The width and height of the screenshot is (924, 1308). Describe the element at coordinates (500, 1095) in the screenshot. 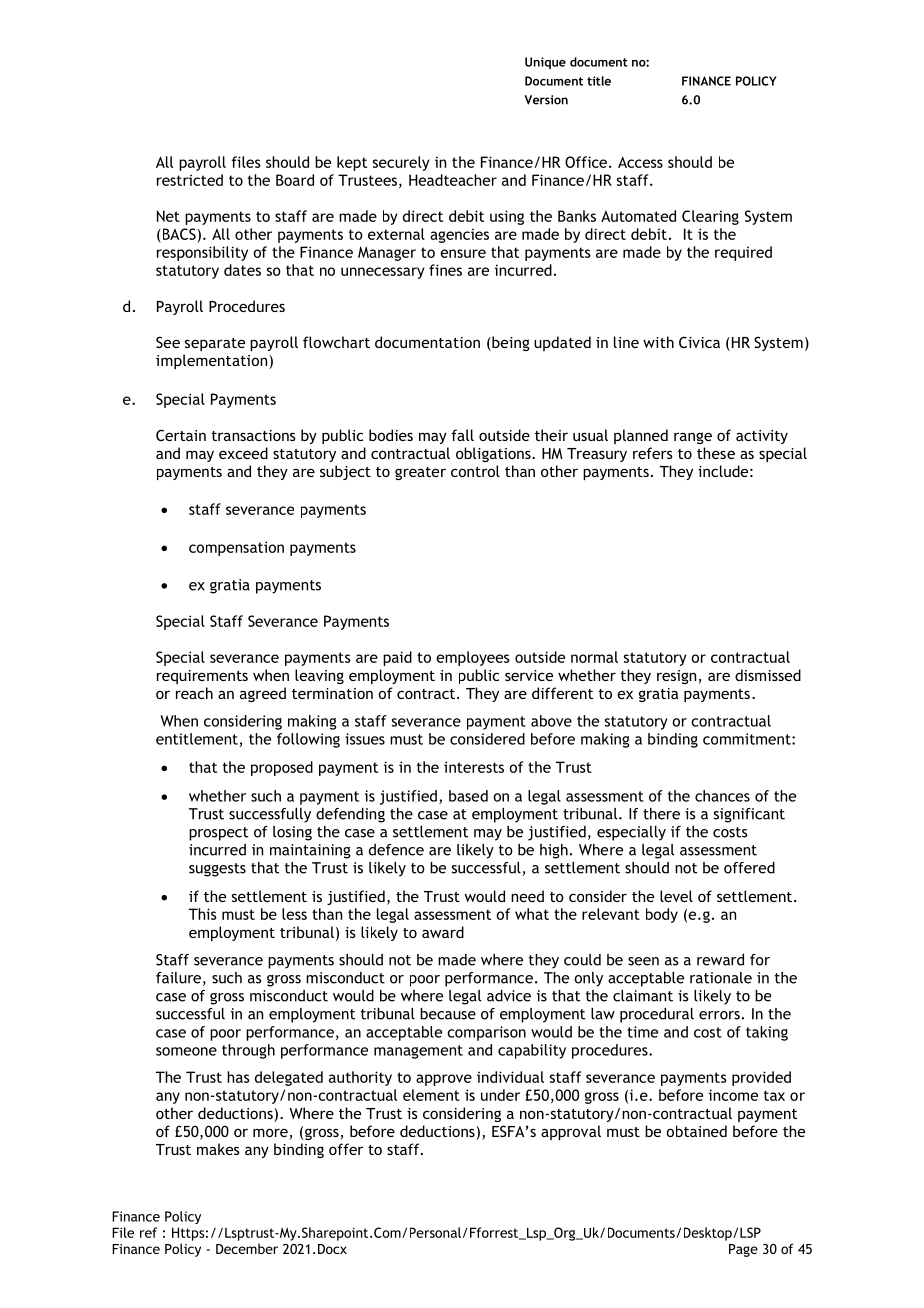

I see `under` at that location.
